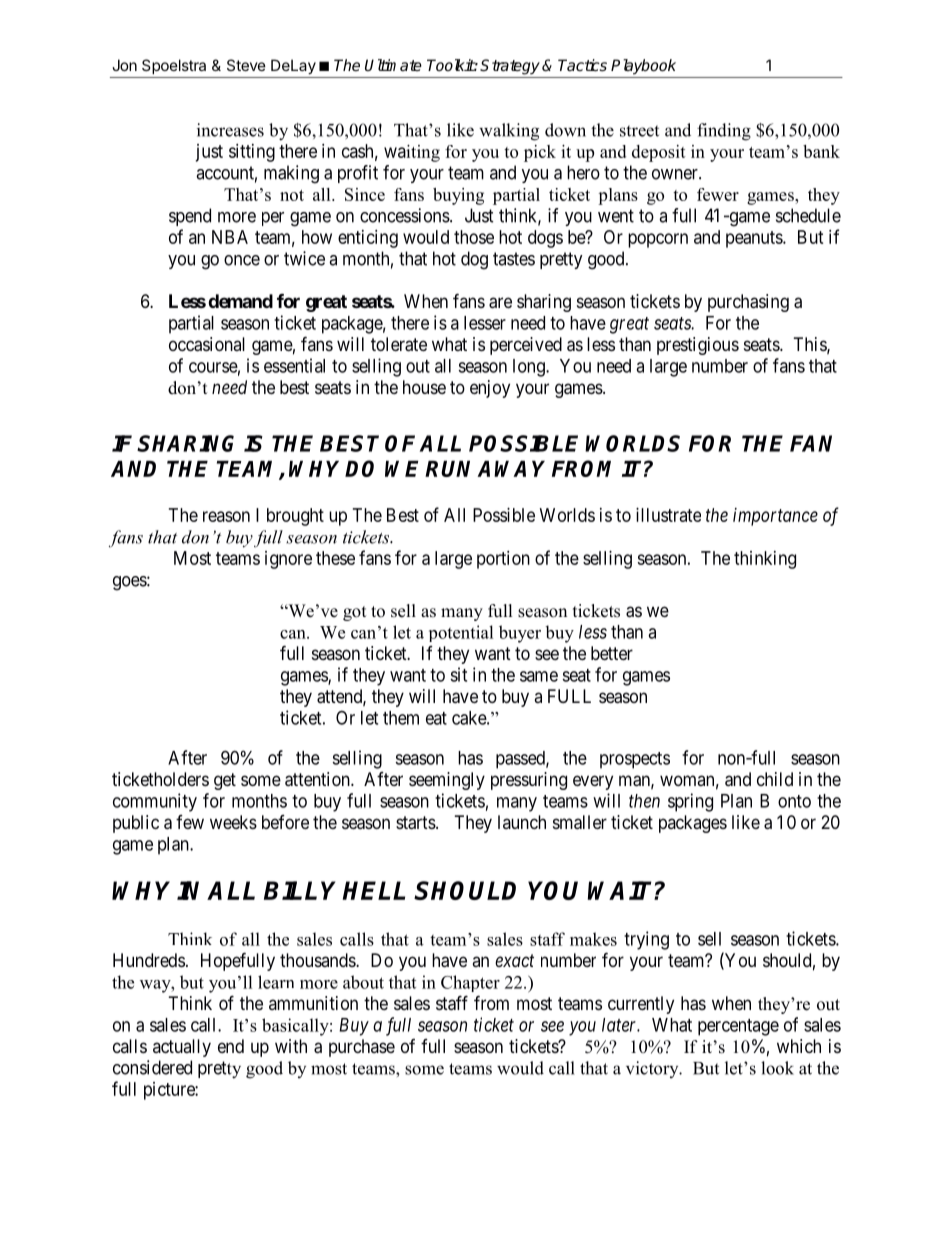 This screenshot has width=952, height=1233. Describe the element at coordinates (490, 389) in the screenshot. I see `enjoy` at that location.
